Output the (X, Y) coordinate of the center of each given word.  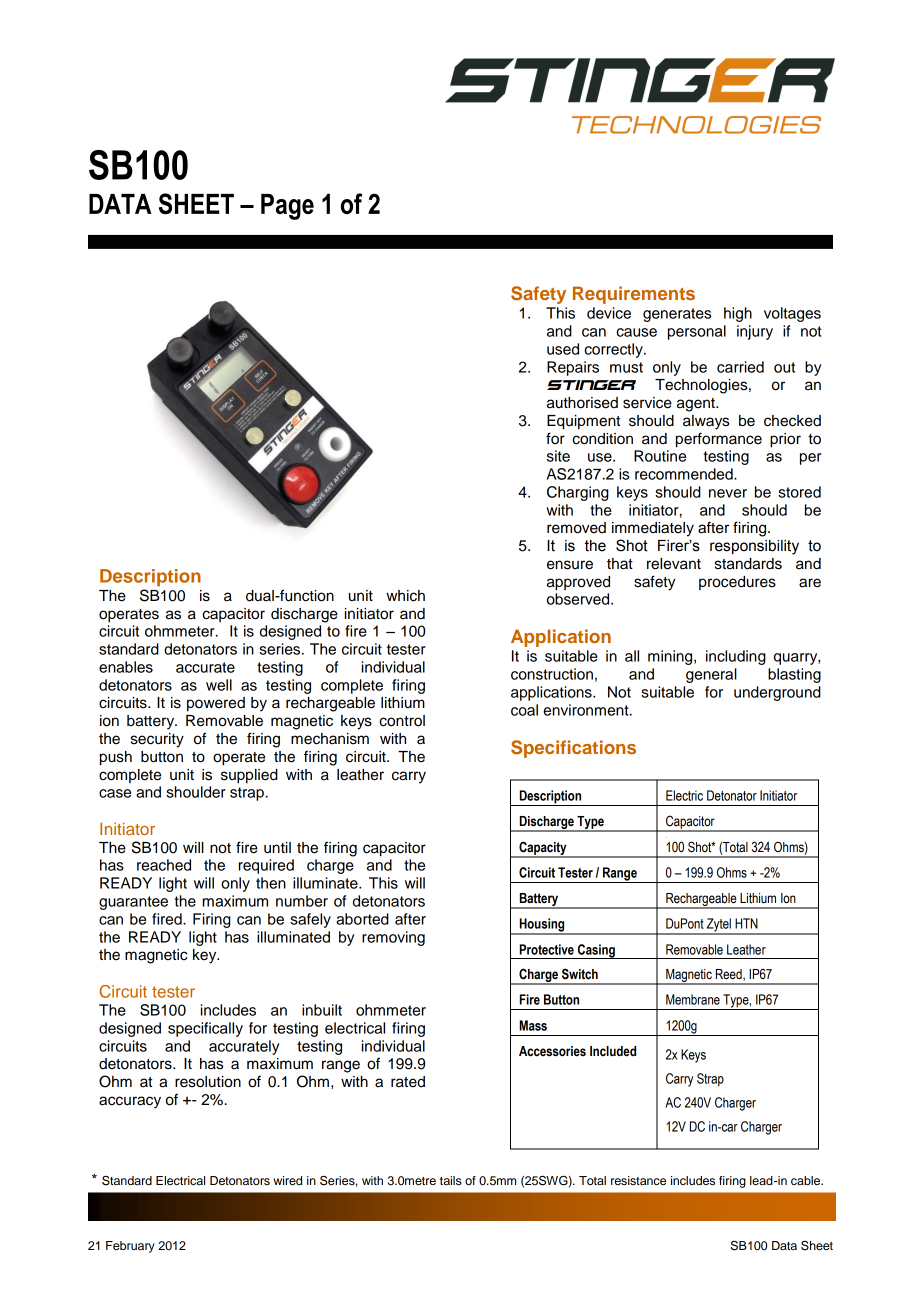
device (609, 313)
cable (807, 1180)
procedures (737, 583)
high (738, 314)
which (405, 596)
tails (451, 1180)
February (130, 1247)
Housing (542, 926)
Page (287, 207)
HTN (746, 923)
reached (164, 865)
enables (126, 667)
